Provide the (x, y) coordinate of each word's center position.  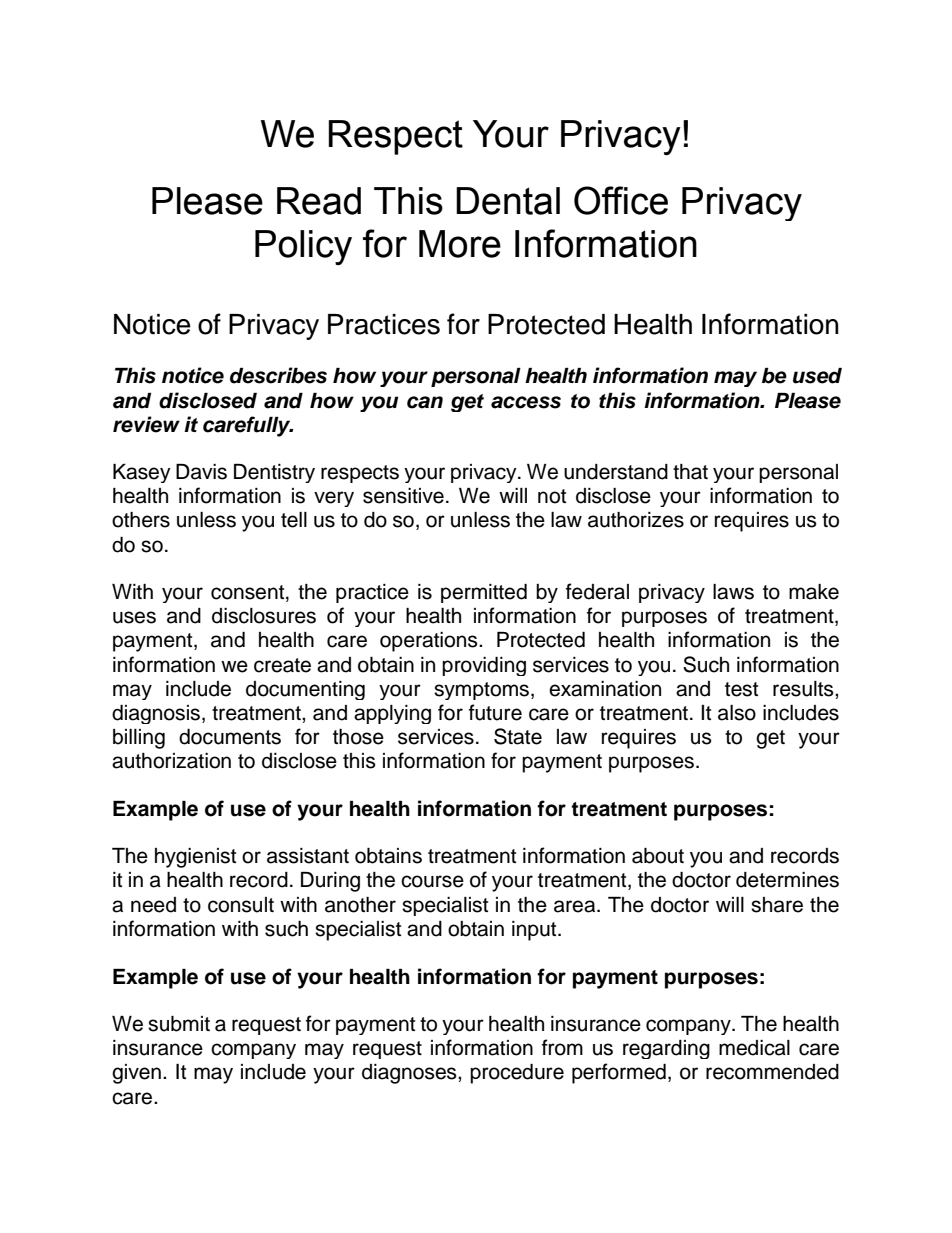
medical (754, 1048)
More (460, 244)
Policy (303, 247)
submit (179, 1024)
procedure (517, 1074)
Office (621, 200)
